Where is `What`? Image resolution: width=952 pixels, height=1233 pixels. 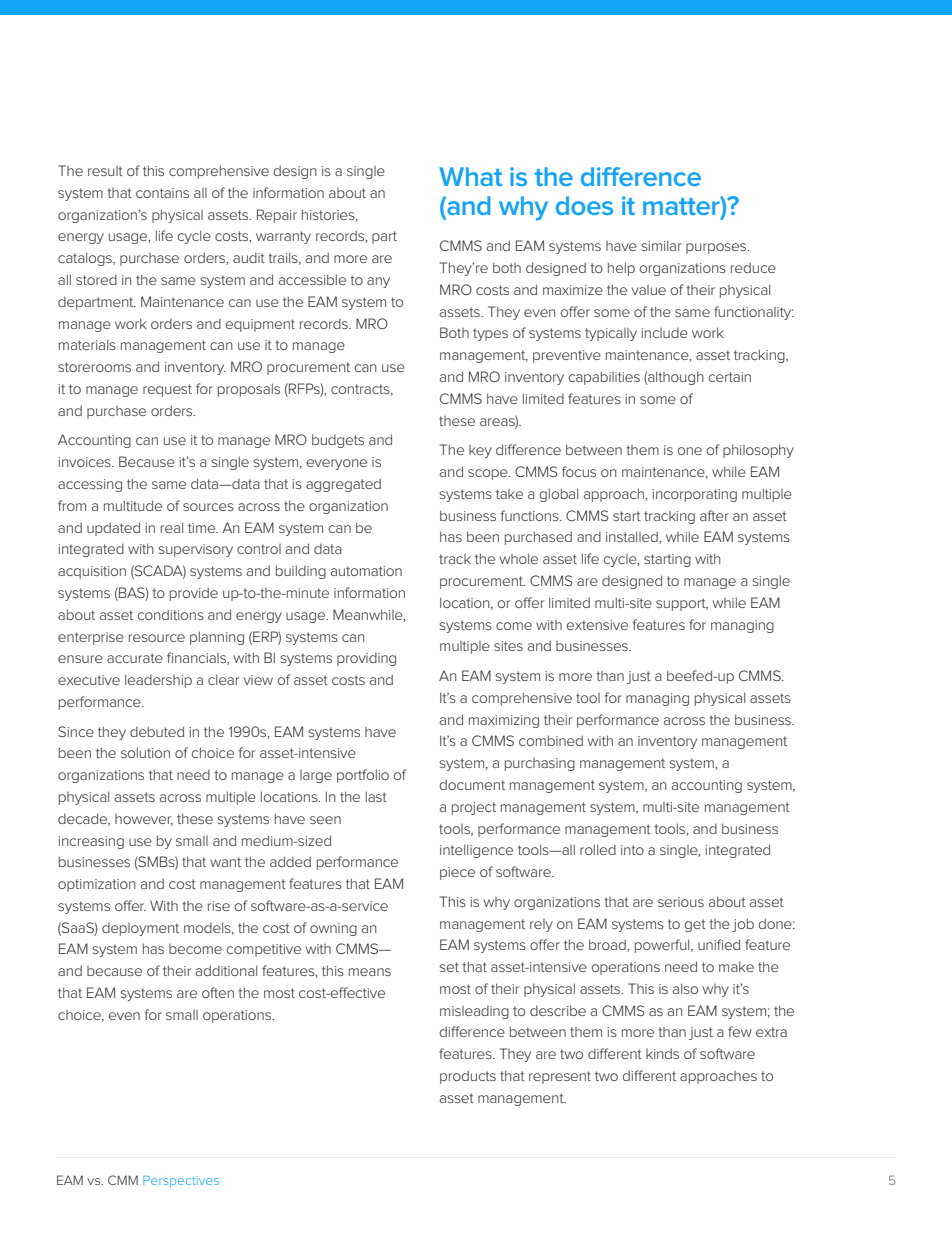
What is located at coordinates (470, 176).
